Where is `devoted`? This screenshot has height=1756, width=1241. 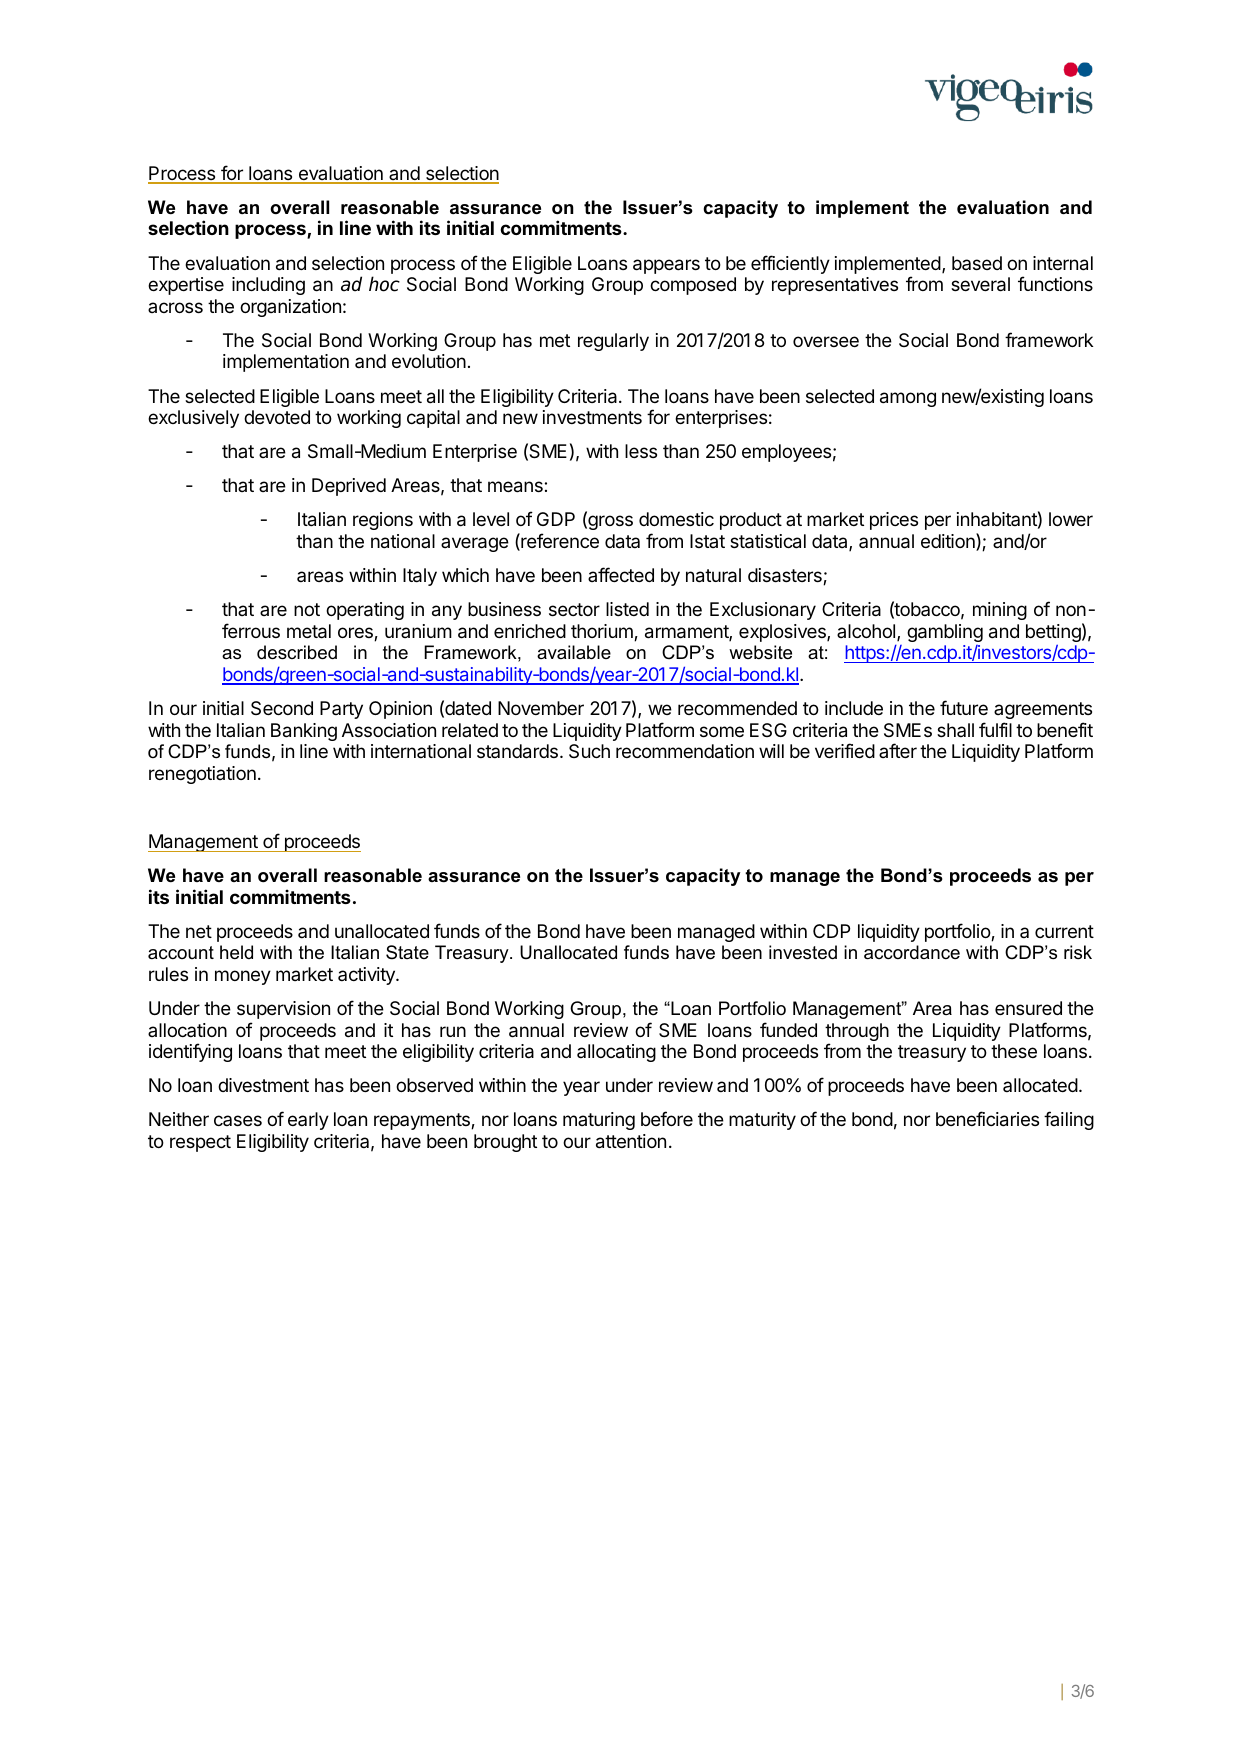 devoted is located at coordinates (277, 417).
